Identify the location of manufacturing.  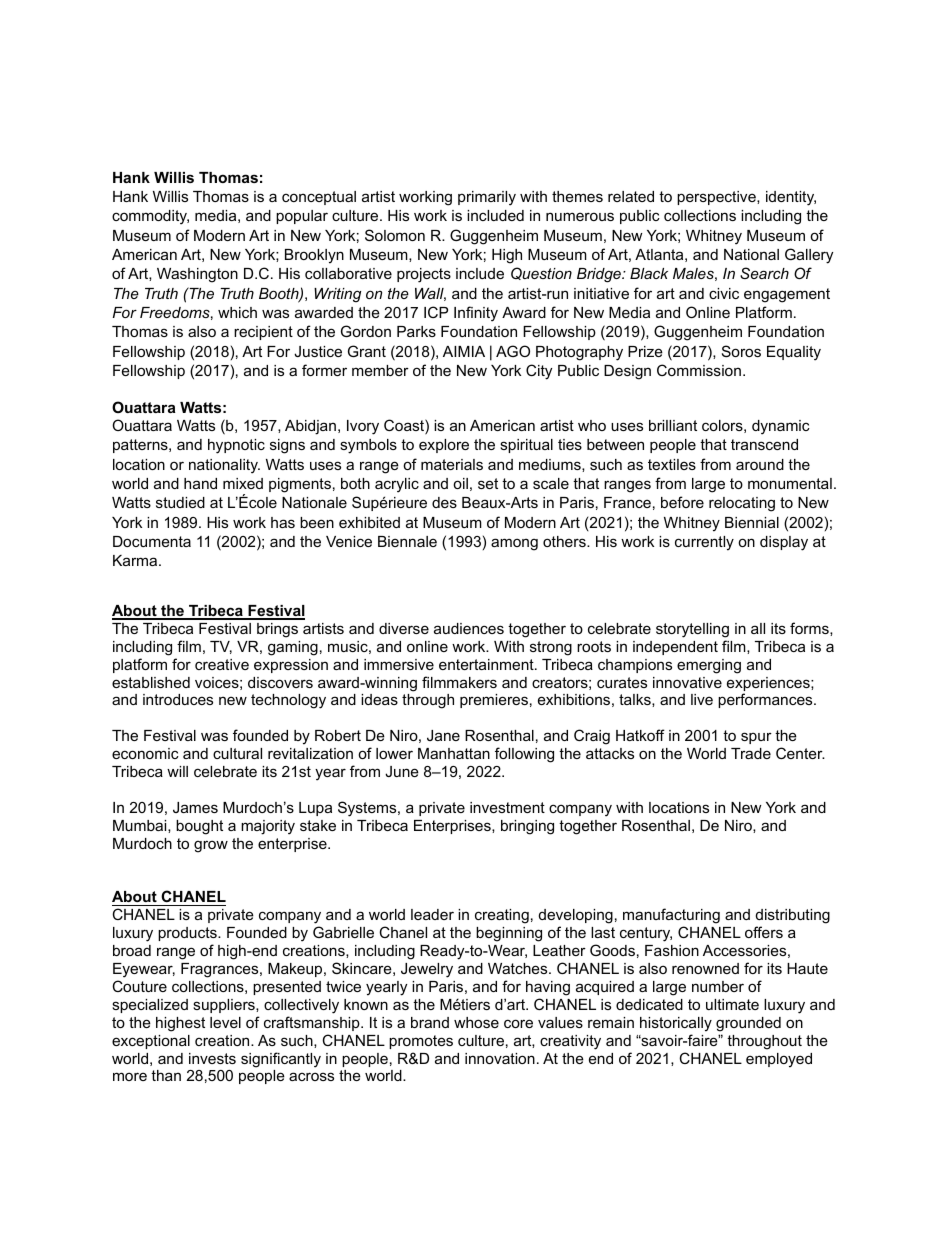
(671, 917).
